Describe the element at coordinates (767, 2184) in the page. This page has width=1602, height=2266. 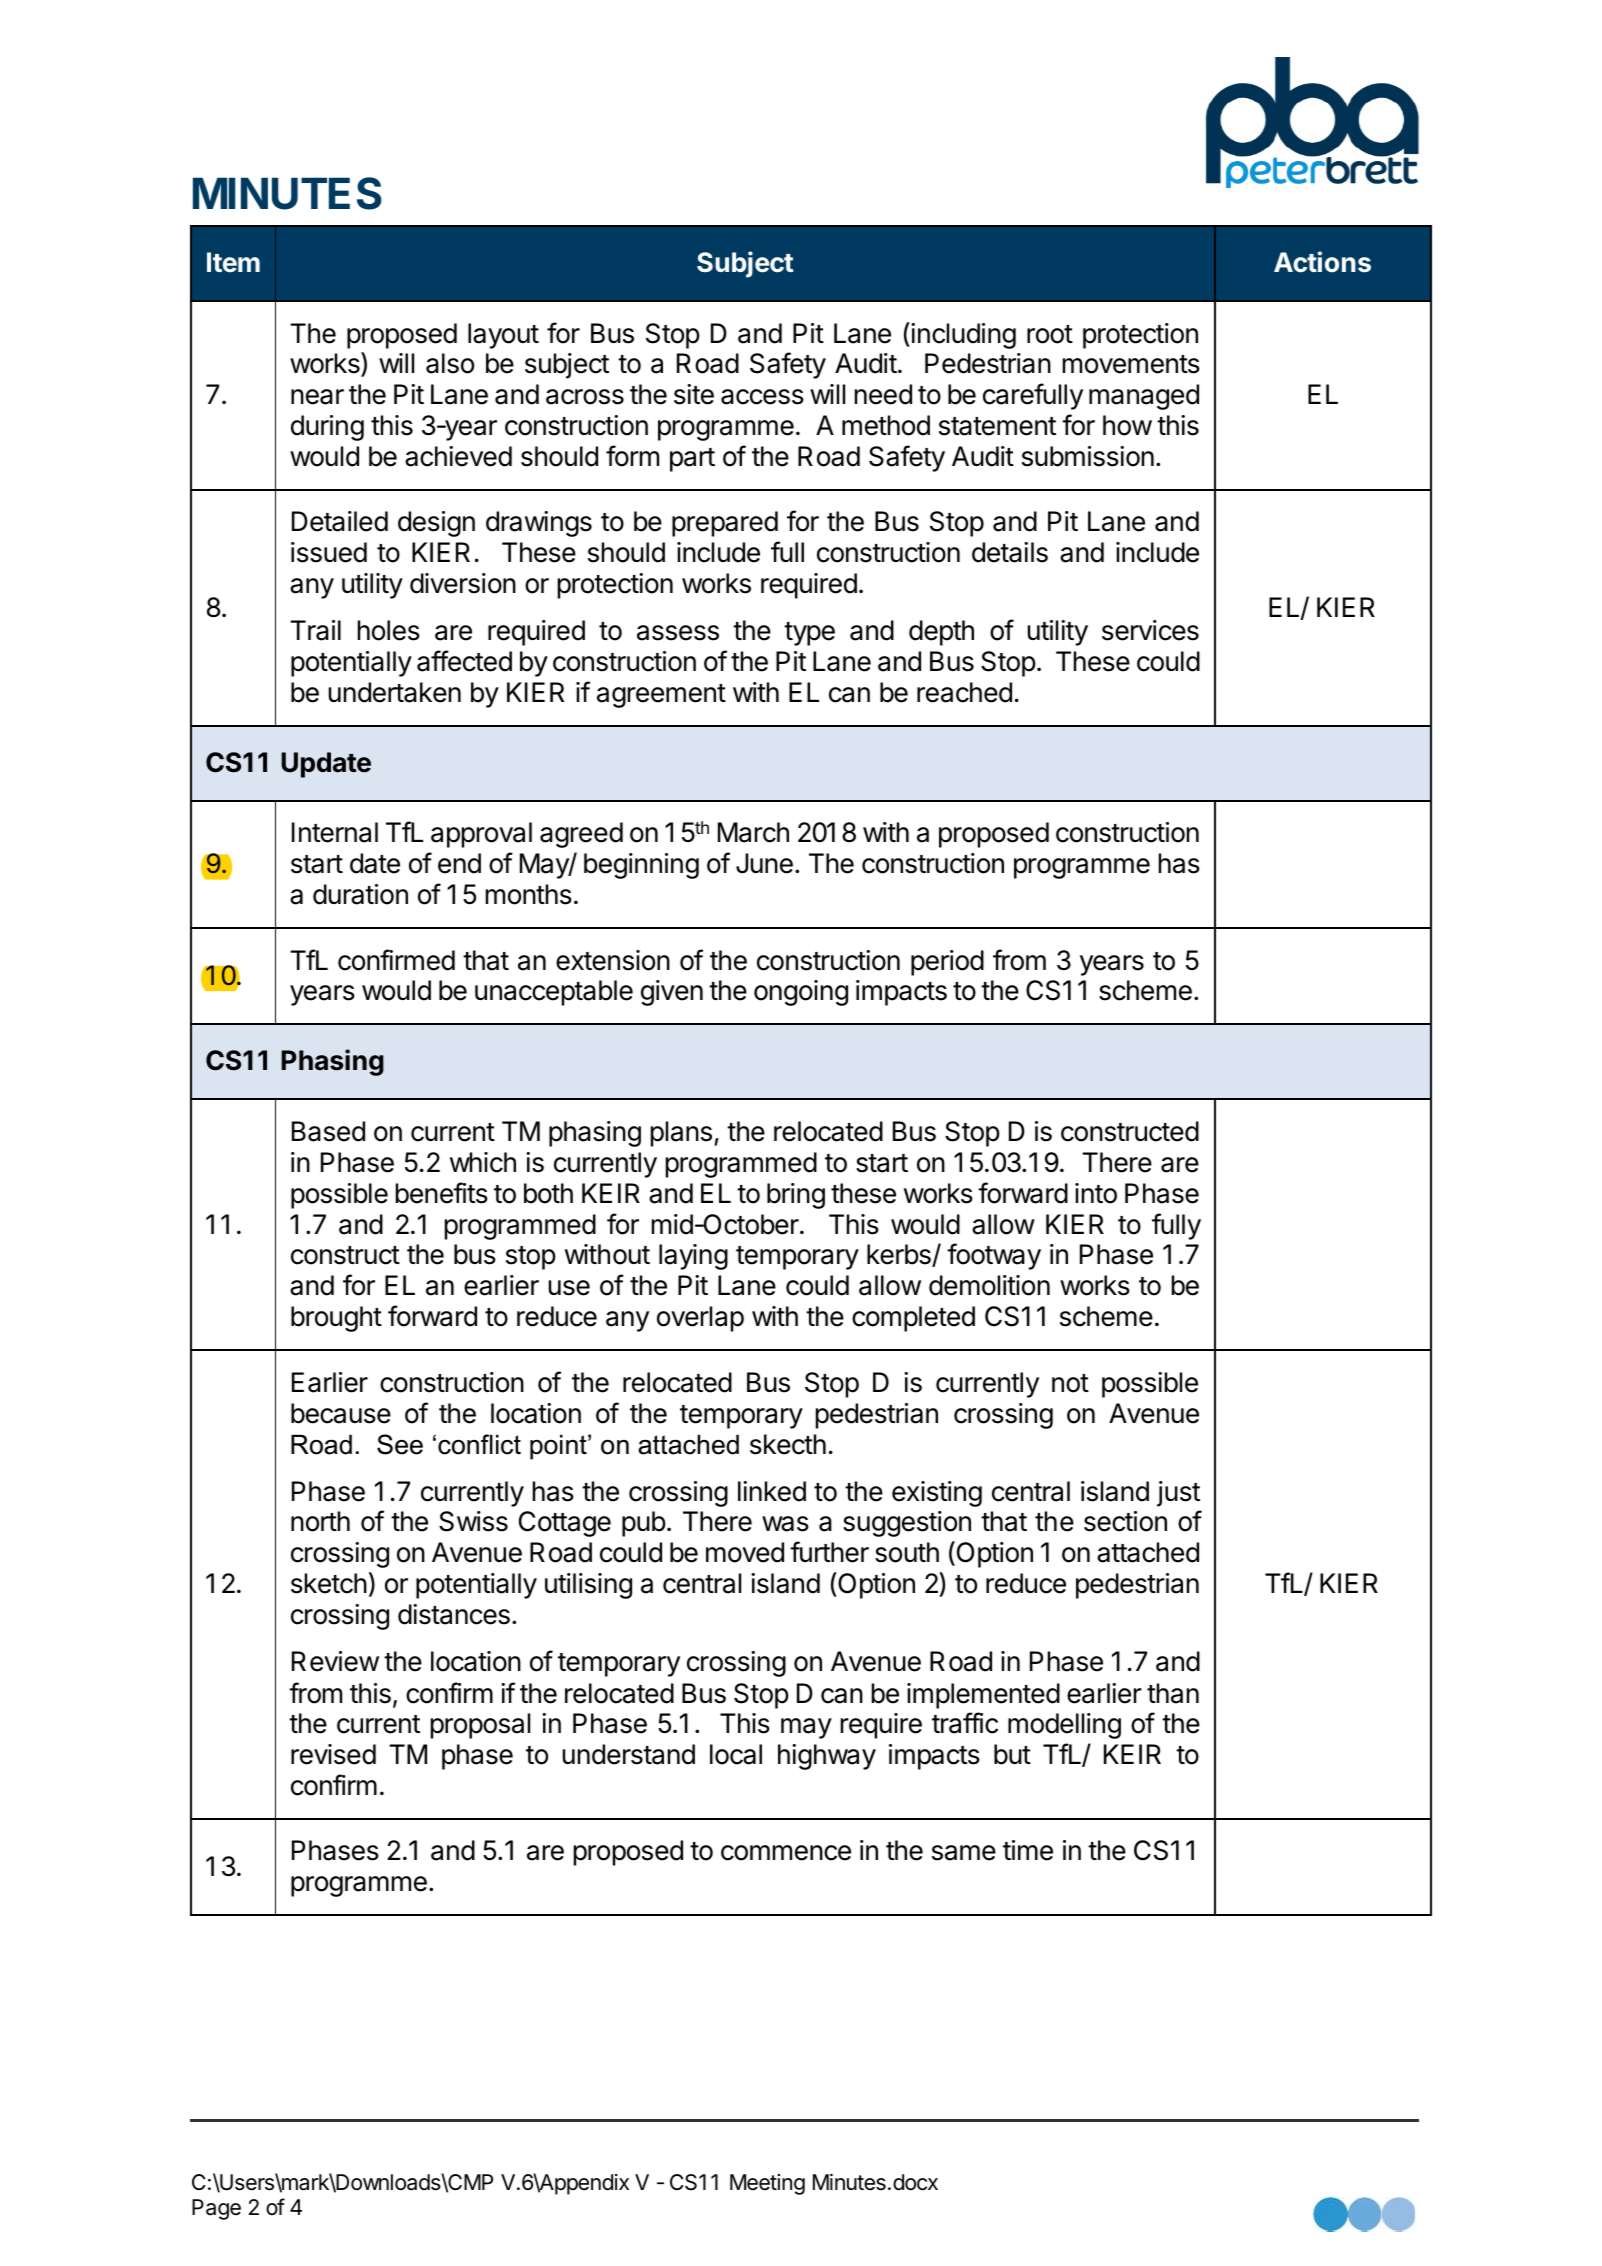
I see `Meeting` at that location.
